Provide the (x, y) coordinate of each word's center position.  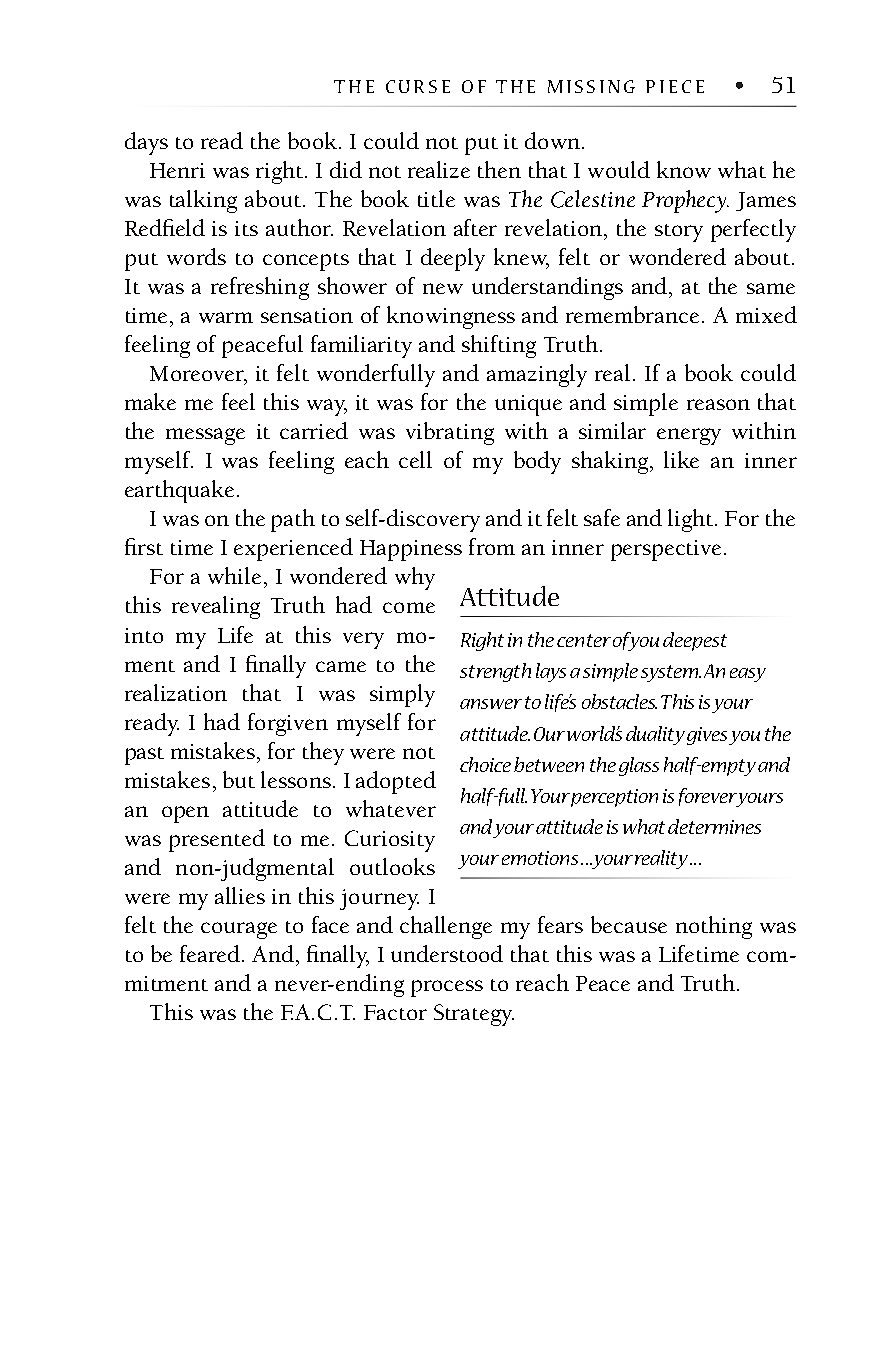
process (447, 988)
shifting (499, 346)
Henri (177, 170)
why (415, 578)
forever (709, 797)
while (234, 575)
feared (210, 953)
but (239, 779)
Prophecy (685, 201)
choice (485, 764)
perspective (666, 550)
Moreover (198, 375)
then (499, 169)
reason (718, 404)
